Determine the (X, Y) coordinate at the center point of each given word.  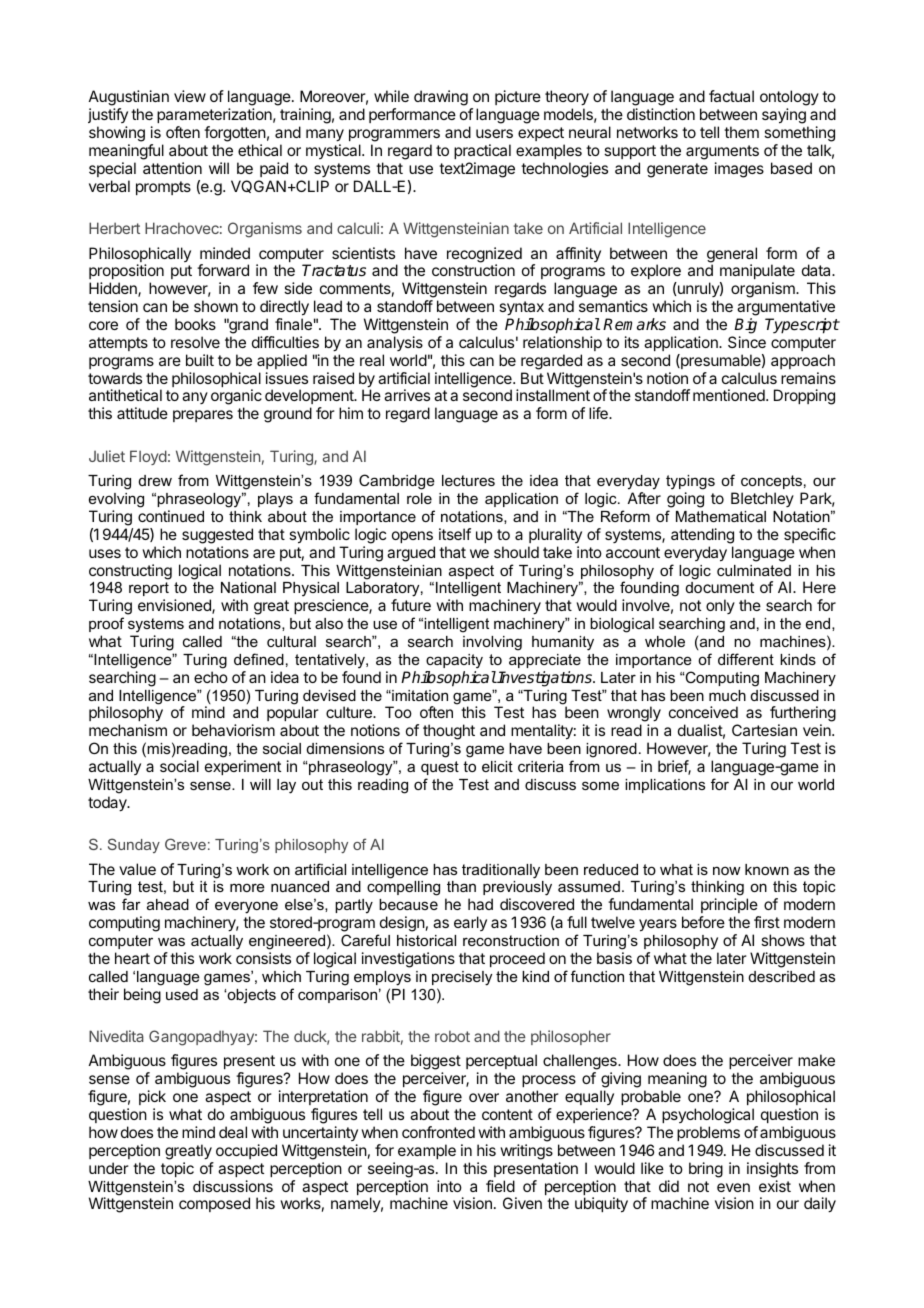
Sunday (134, 845)
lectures (468, 480)
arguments (722, 152)
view (190, 96)
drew (155, 480)
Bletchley (762, 499)
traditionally (501, 871)
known (767, 869)
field (500, 1186)
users (494, 133)
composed (214, 1204)
